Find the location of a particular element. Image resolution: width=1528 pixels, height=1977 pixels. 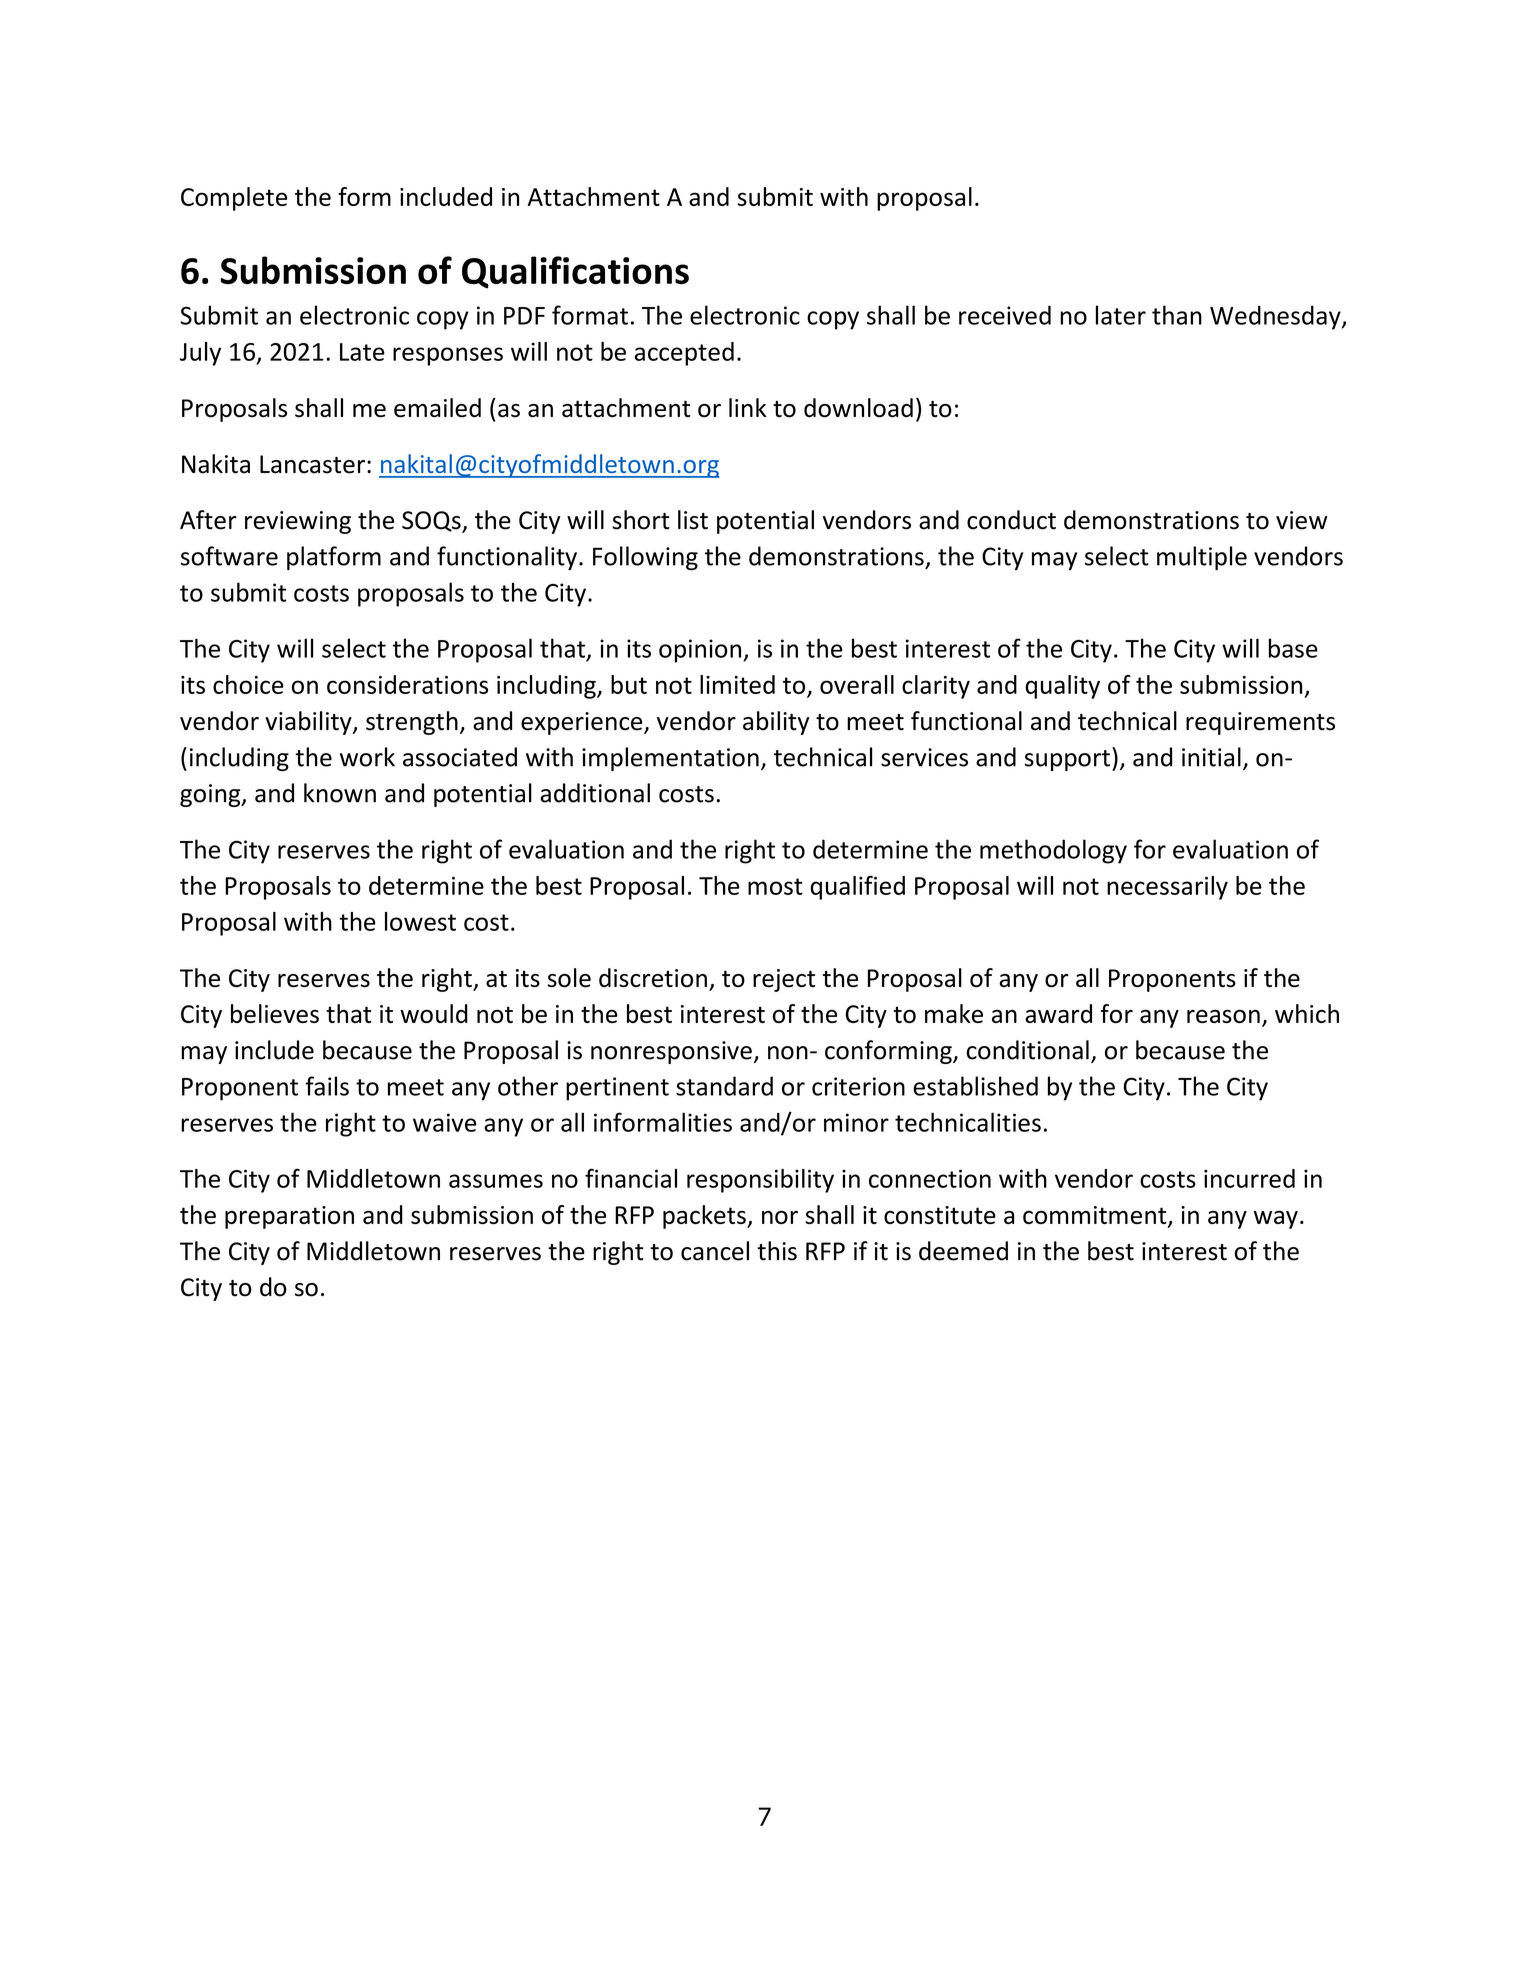

than is located at coordinates (1177, 315).
